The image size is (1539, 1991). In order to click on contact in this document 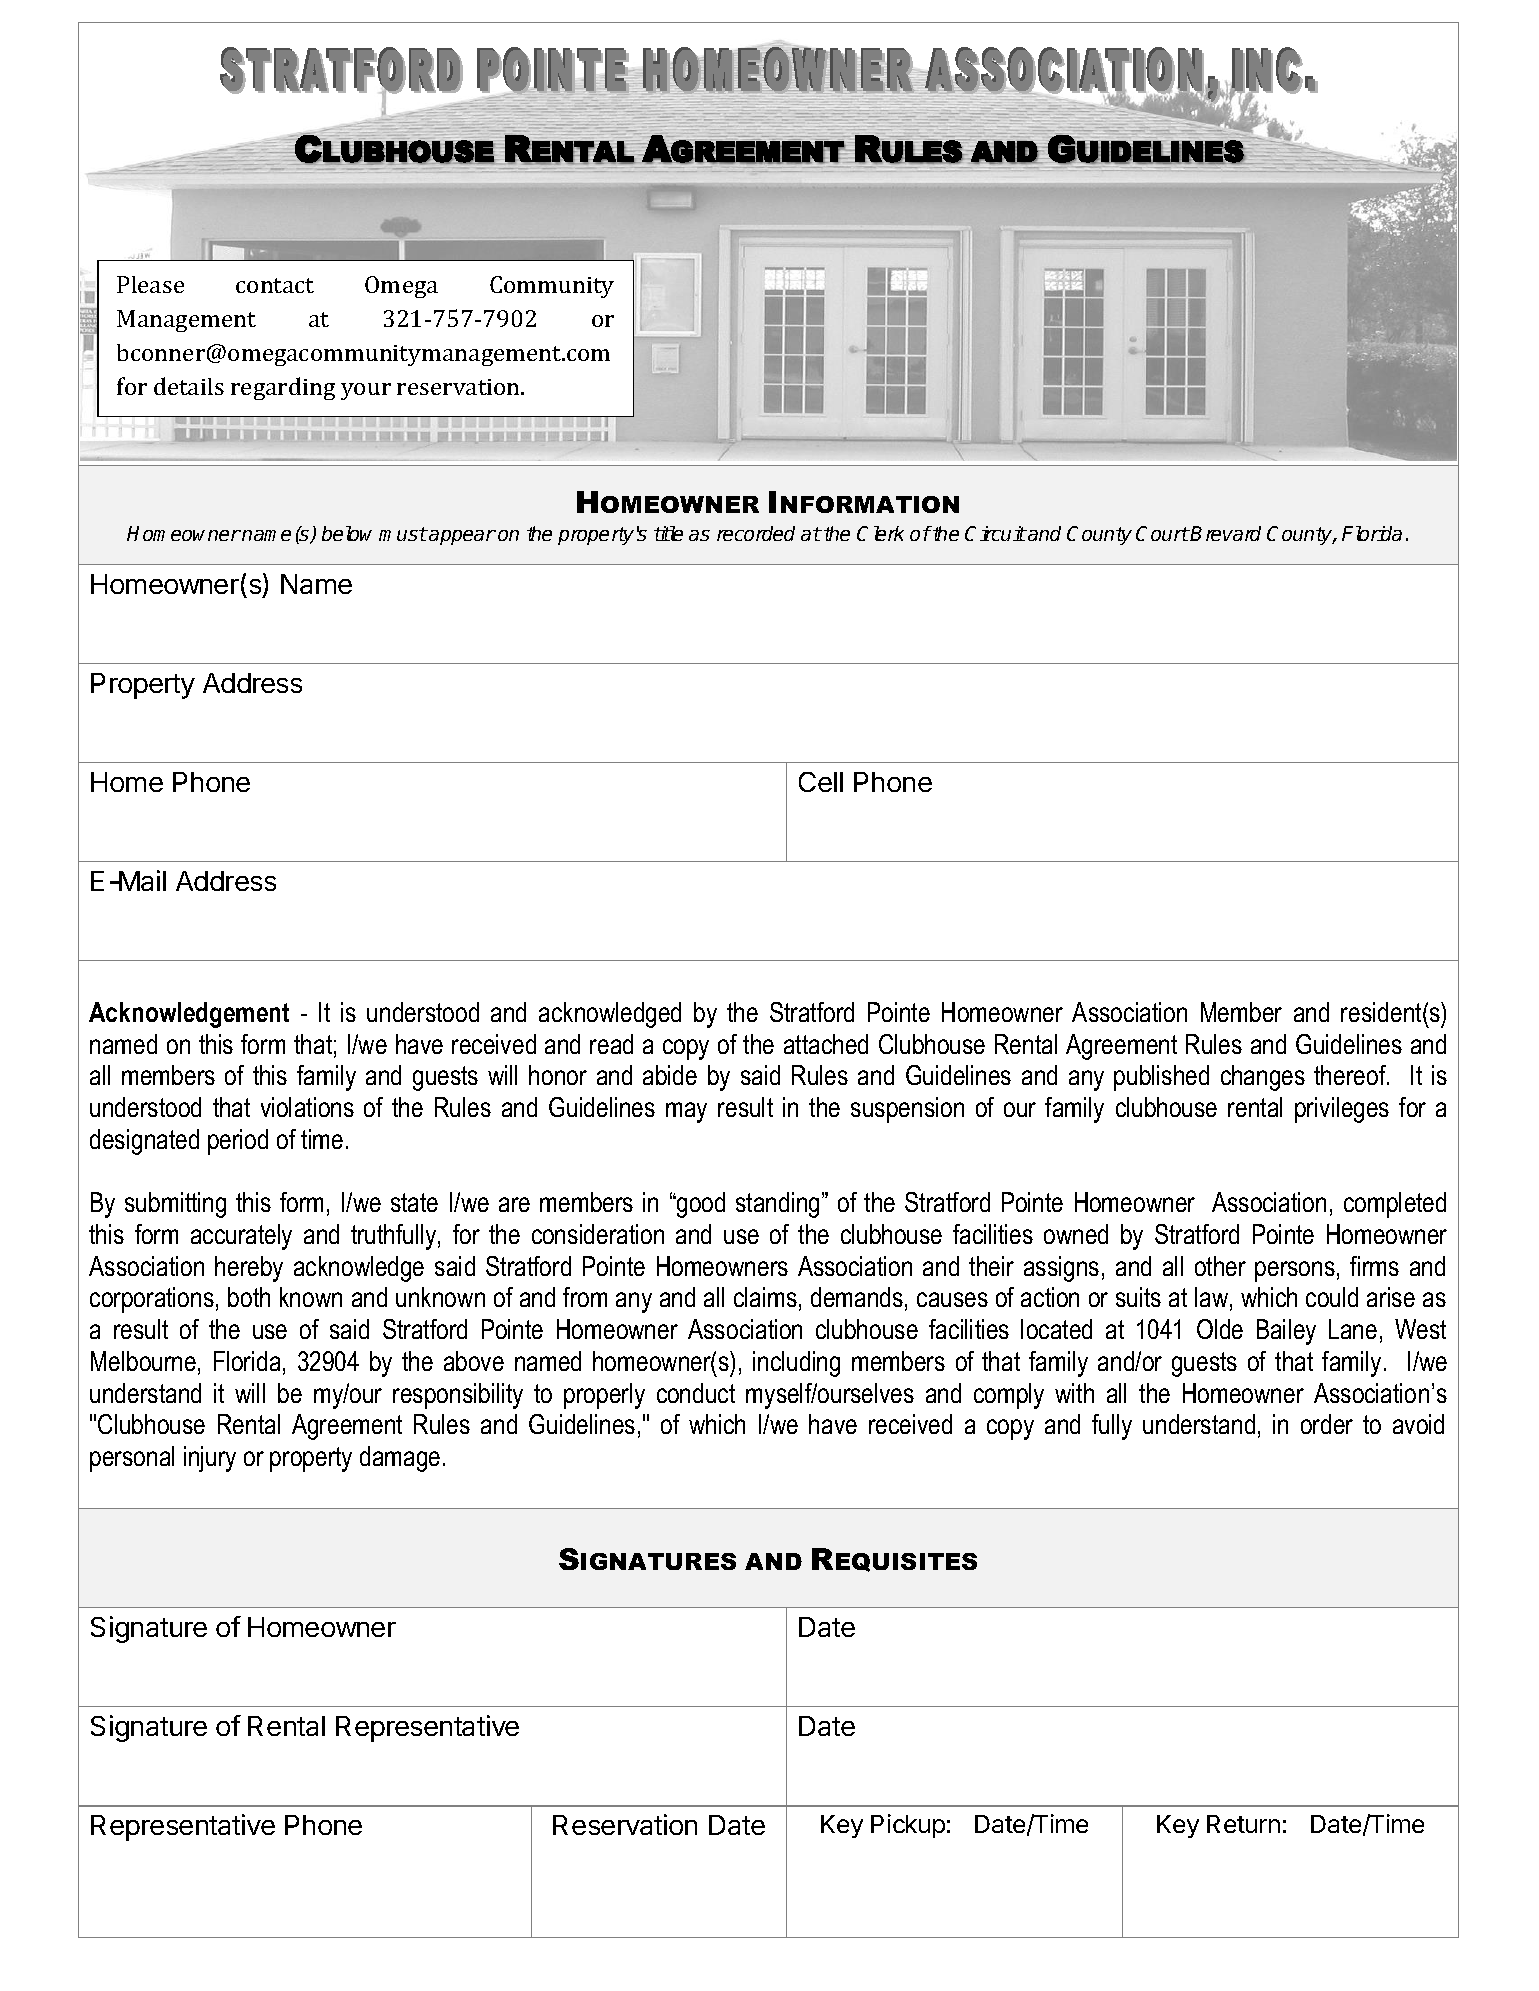, I will do `click(275, 285)`.
